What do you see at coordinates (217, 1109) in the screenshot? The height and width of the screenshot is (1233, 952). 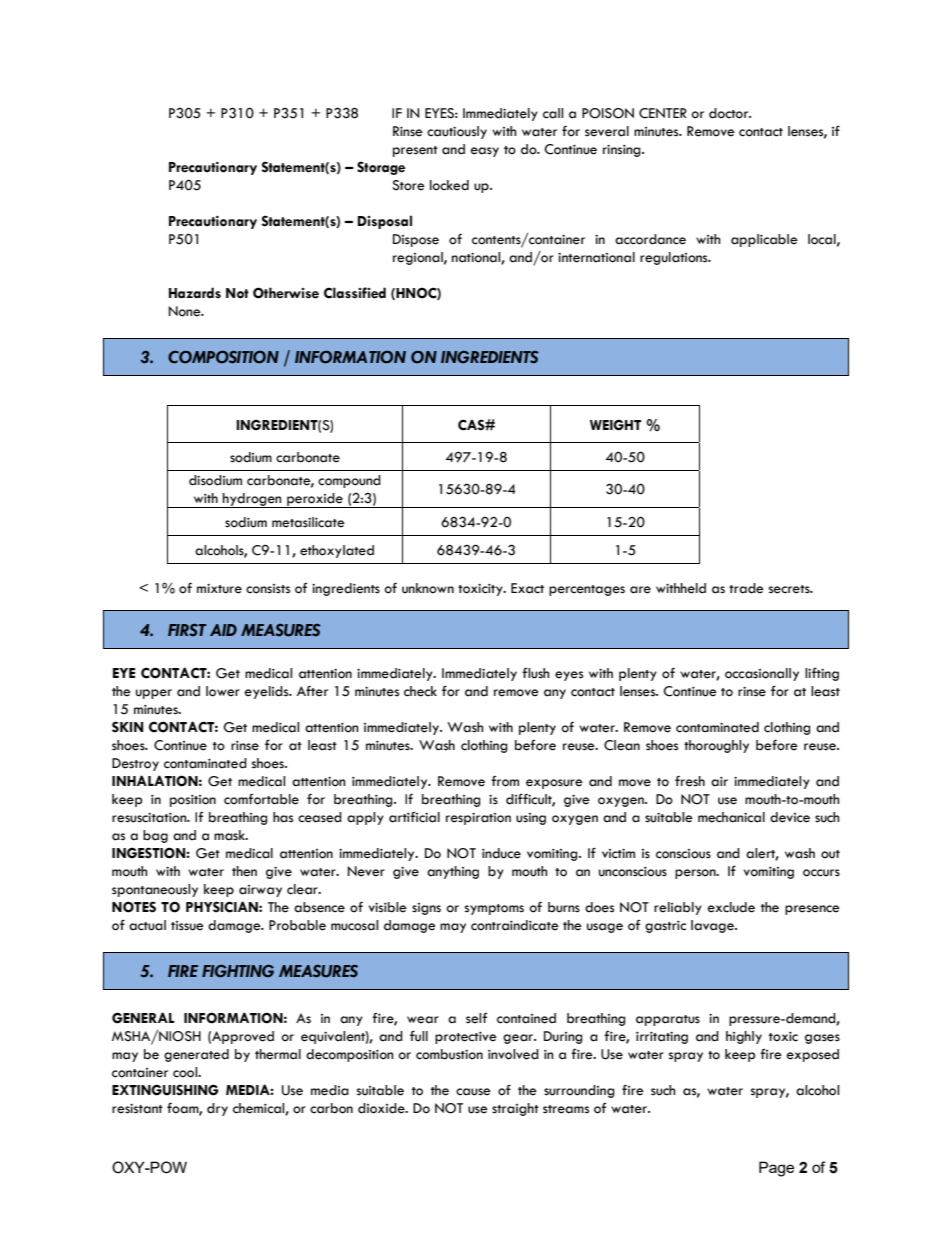 I see `dry` at bounding box center [217, 1109].
